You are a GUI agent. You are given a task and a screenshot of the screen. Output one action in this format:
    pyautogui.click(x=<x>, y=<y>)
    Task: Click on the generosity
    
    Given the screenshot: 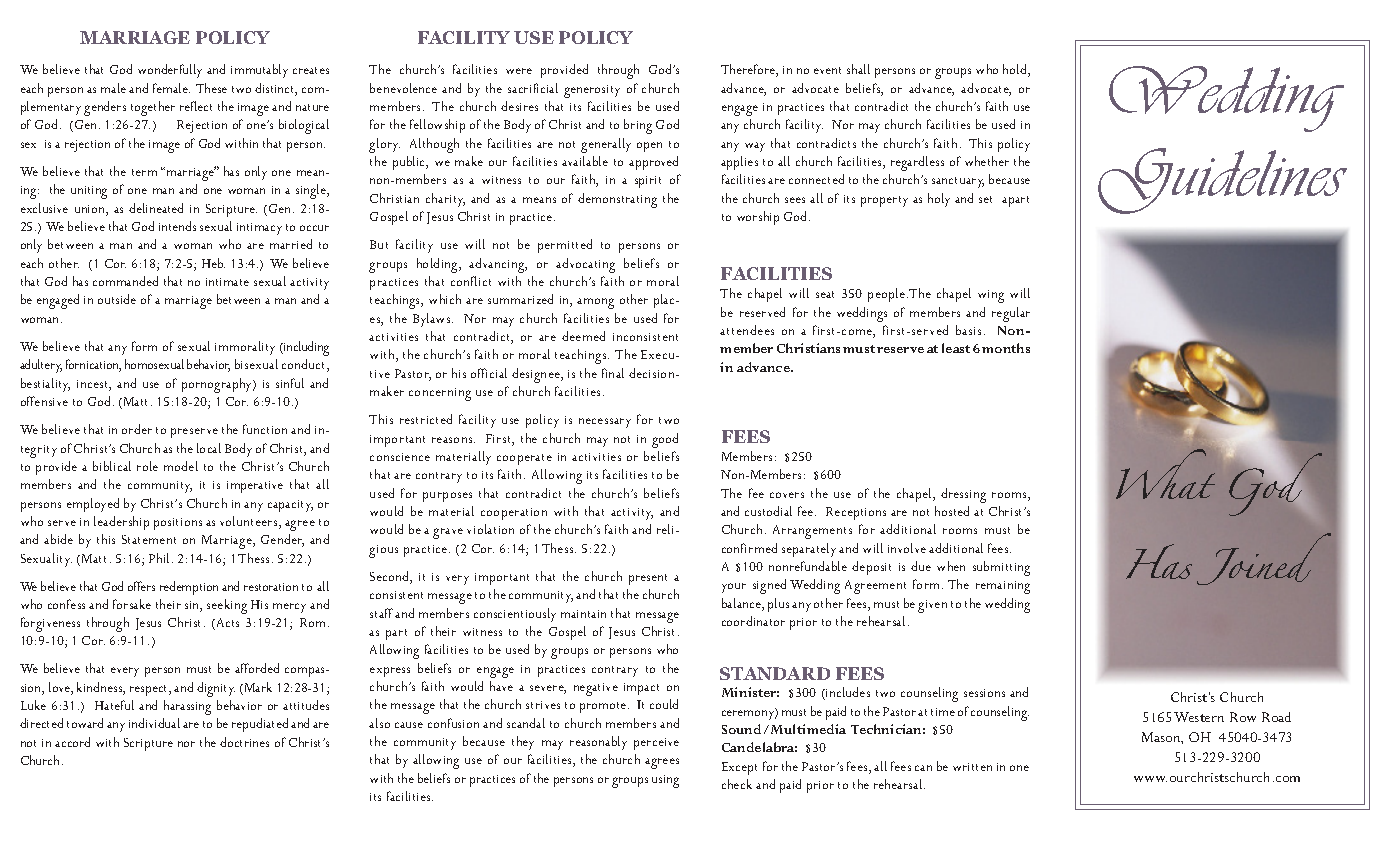 What is the action you would take?
    pyautogui.click(x=592, y=91)
